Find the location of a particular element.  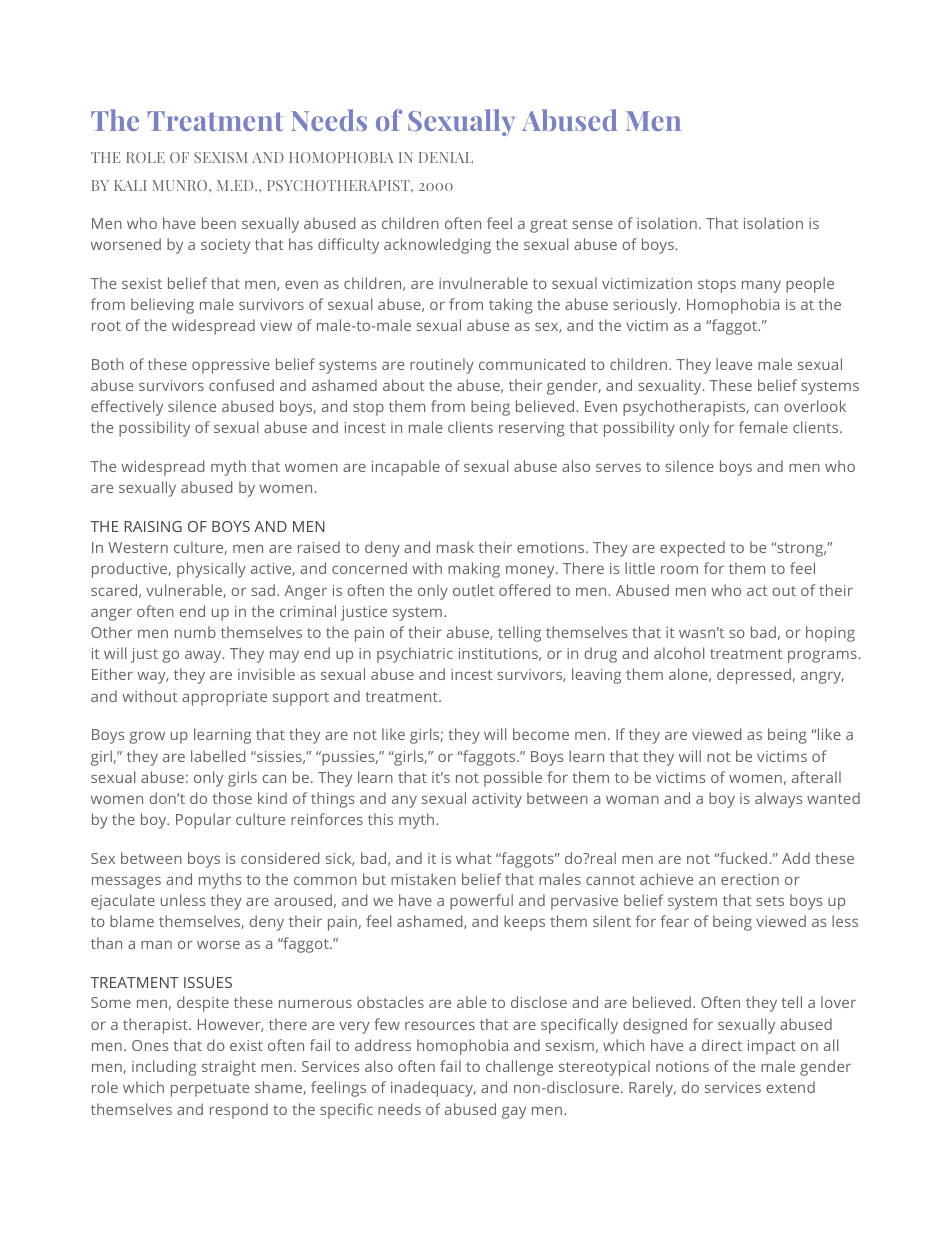

MUNRO is located at coordinates (181, 185).
